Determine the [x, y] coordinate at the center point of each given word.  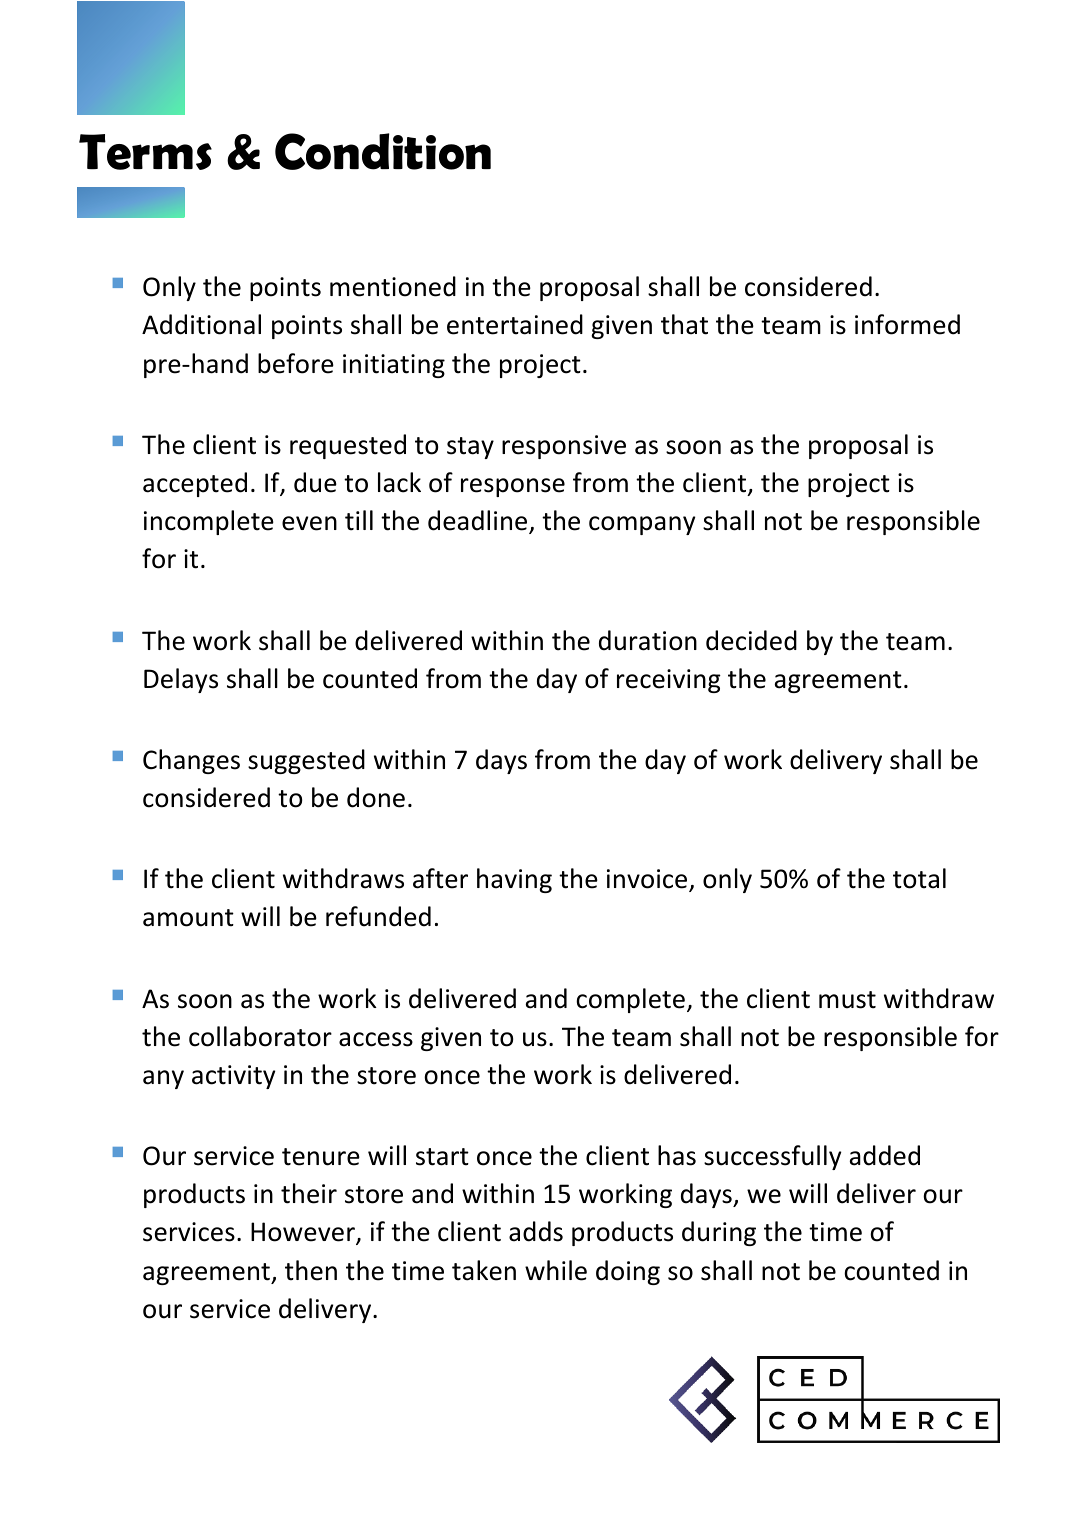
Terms [145, 152]
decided [751, 640]
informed [907, 324]
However [304, 1233]
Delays [181, 680]
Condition [383, 151]
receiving [669, 681]
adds [536, 1231]
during [719, 1233]
